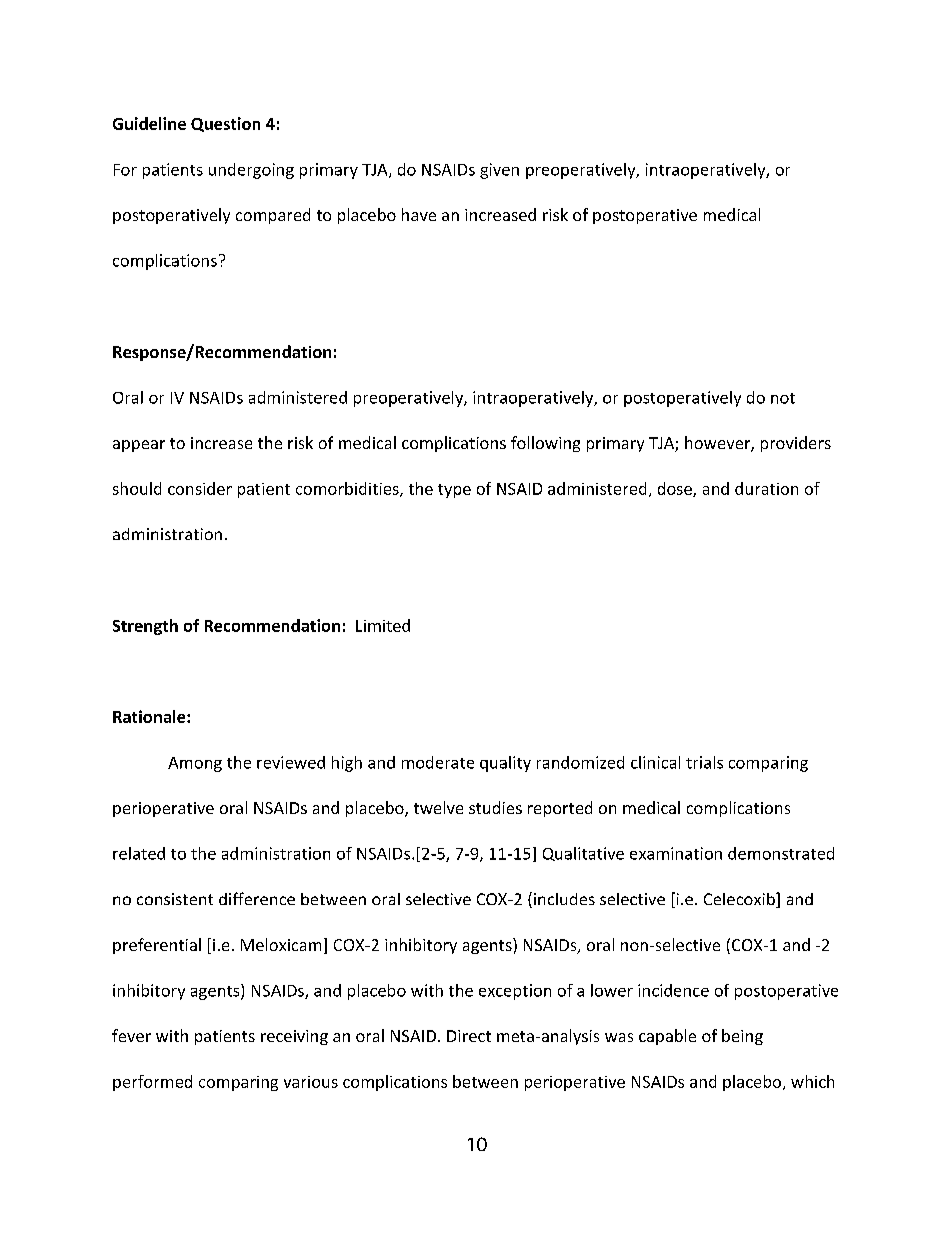 This document has width=952, height=1233. Describe the element at coordinates (469, 1036) in the document. I see `Direct` at that location.
